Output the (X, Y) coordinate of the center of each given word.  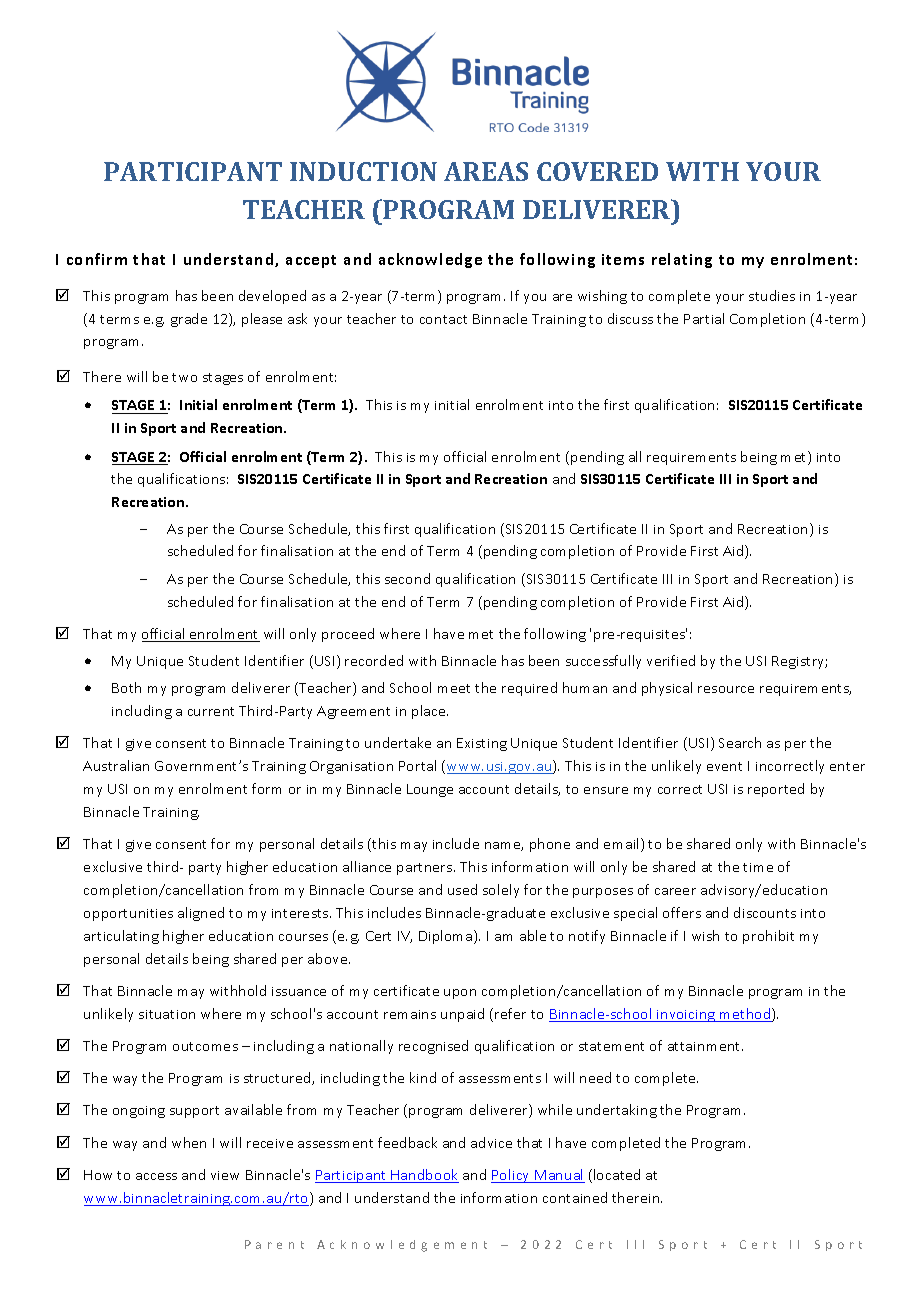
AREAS (486, 171)
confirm (97, 259)
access (156, 1176)
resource (726, 689)
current (211, 711)
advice (491, 1142)
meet (454, 688)
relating (682, 260)
